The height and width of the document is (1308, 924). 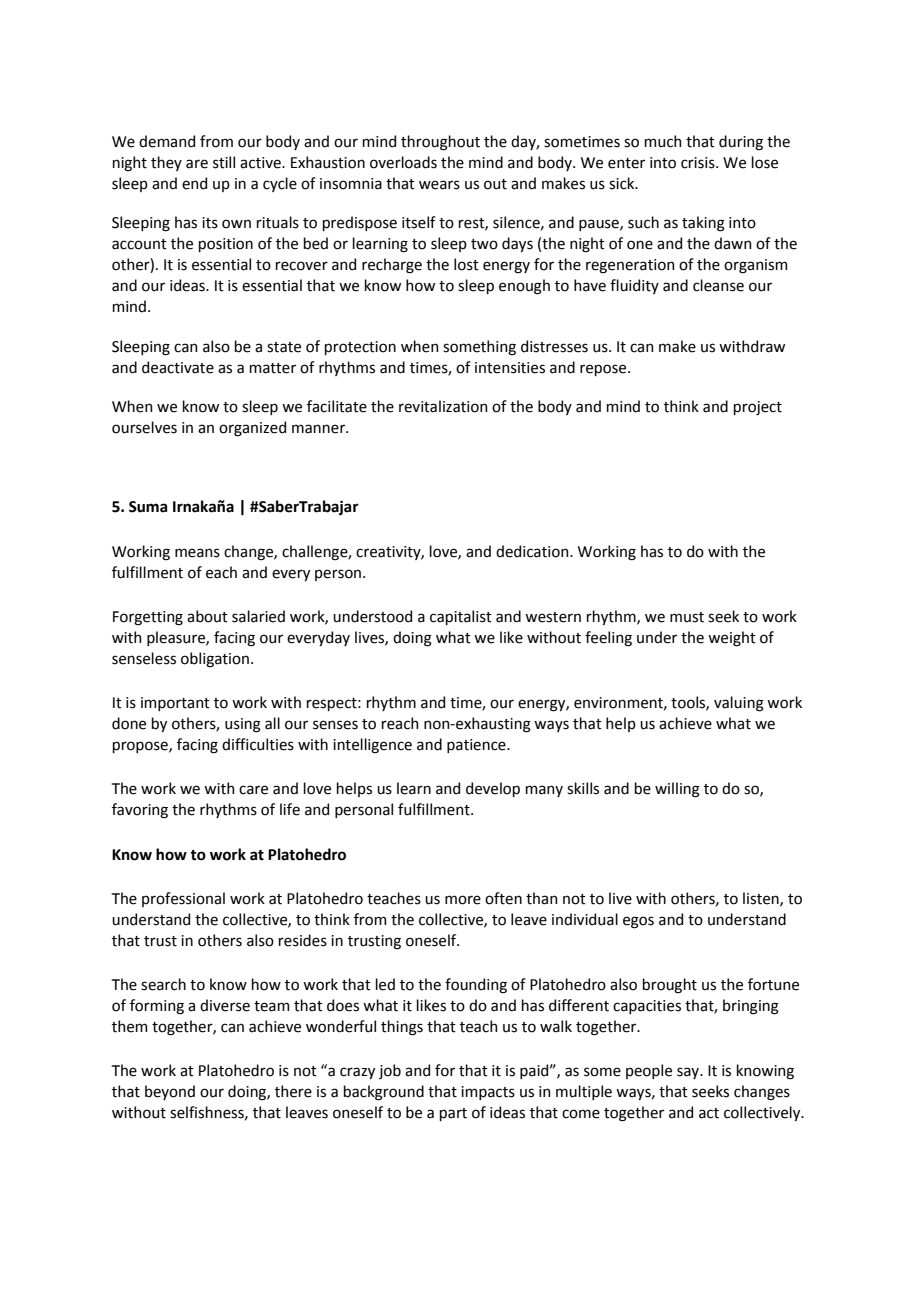 What do you see at coordinates (488, 1093) in the document?
I see `impacts` at bounding box center [488, 1093].
